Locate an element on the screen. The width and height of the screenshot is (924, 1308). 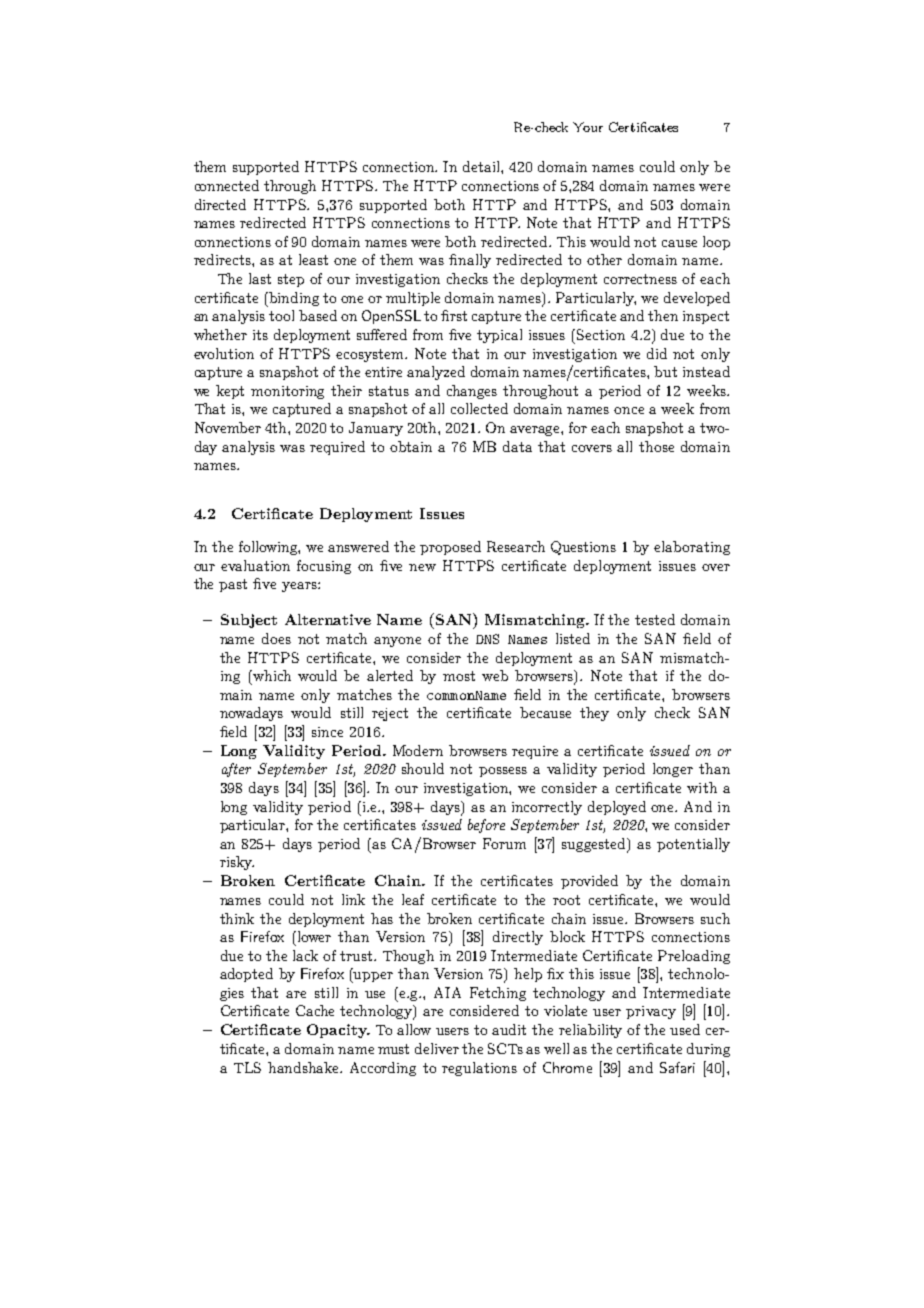
privacy is located at coordinates (651, 1012).
